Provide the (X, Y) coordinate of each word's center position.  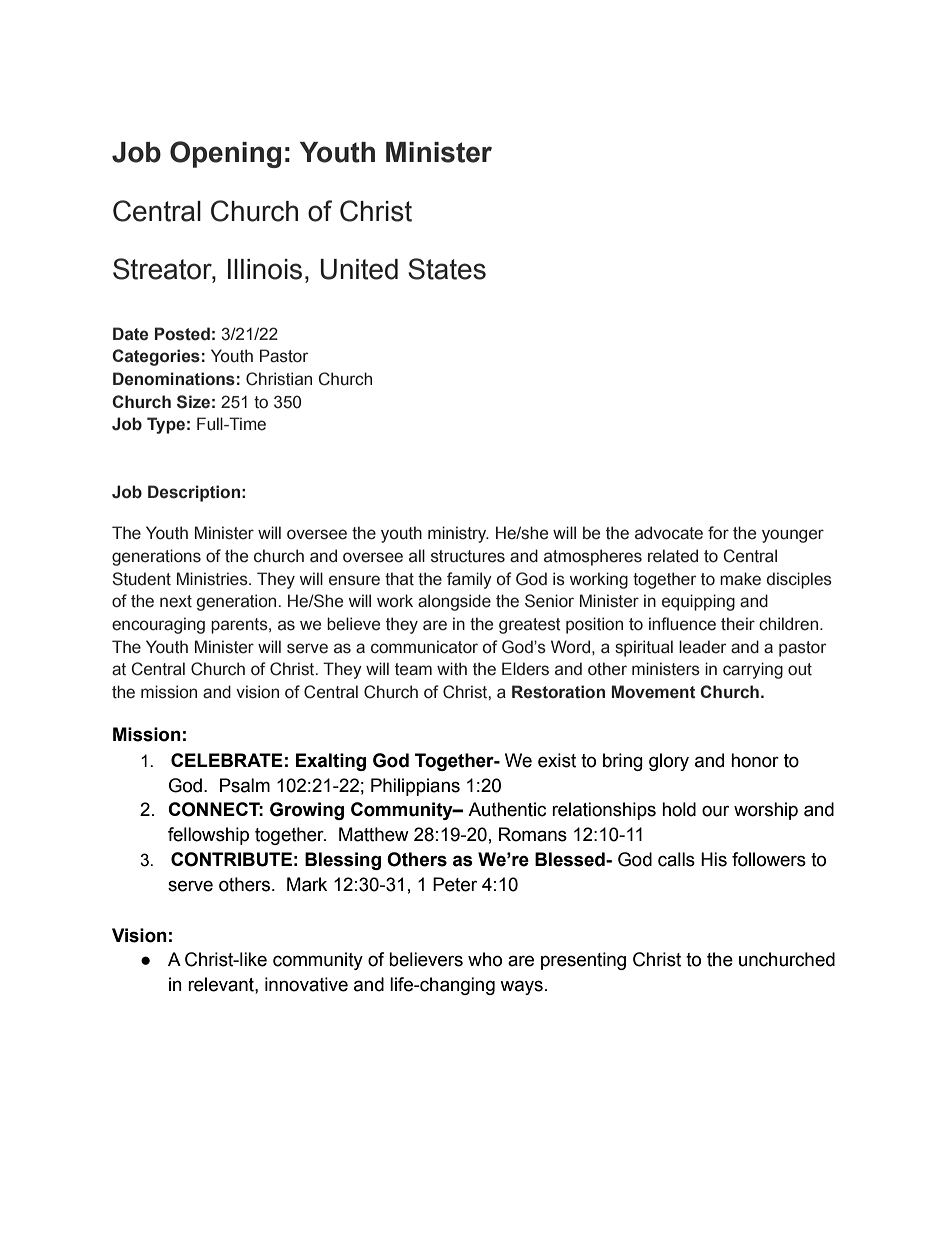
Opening (225, 154)
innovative (306, 984)
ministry (458, 534)
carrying (753, 670)
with (452, 669)
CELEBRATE (227, 760)
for (718, 533)
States (447, 269)
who (485, 959)
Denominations (174, 379)
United (359, 269)
